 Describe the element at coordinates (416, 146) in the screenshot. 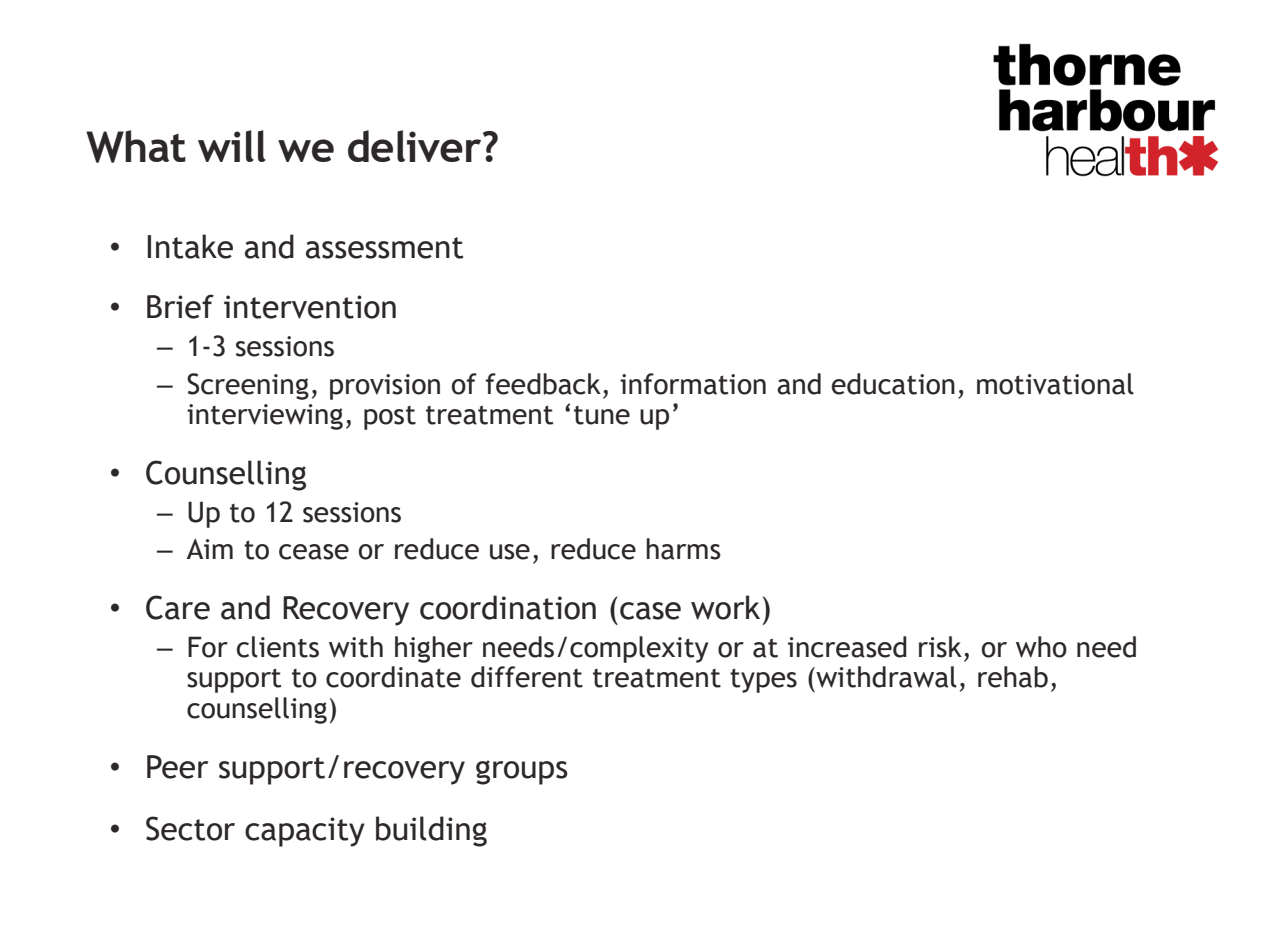

I see `deliver` at that location.
